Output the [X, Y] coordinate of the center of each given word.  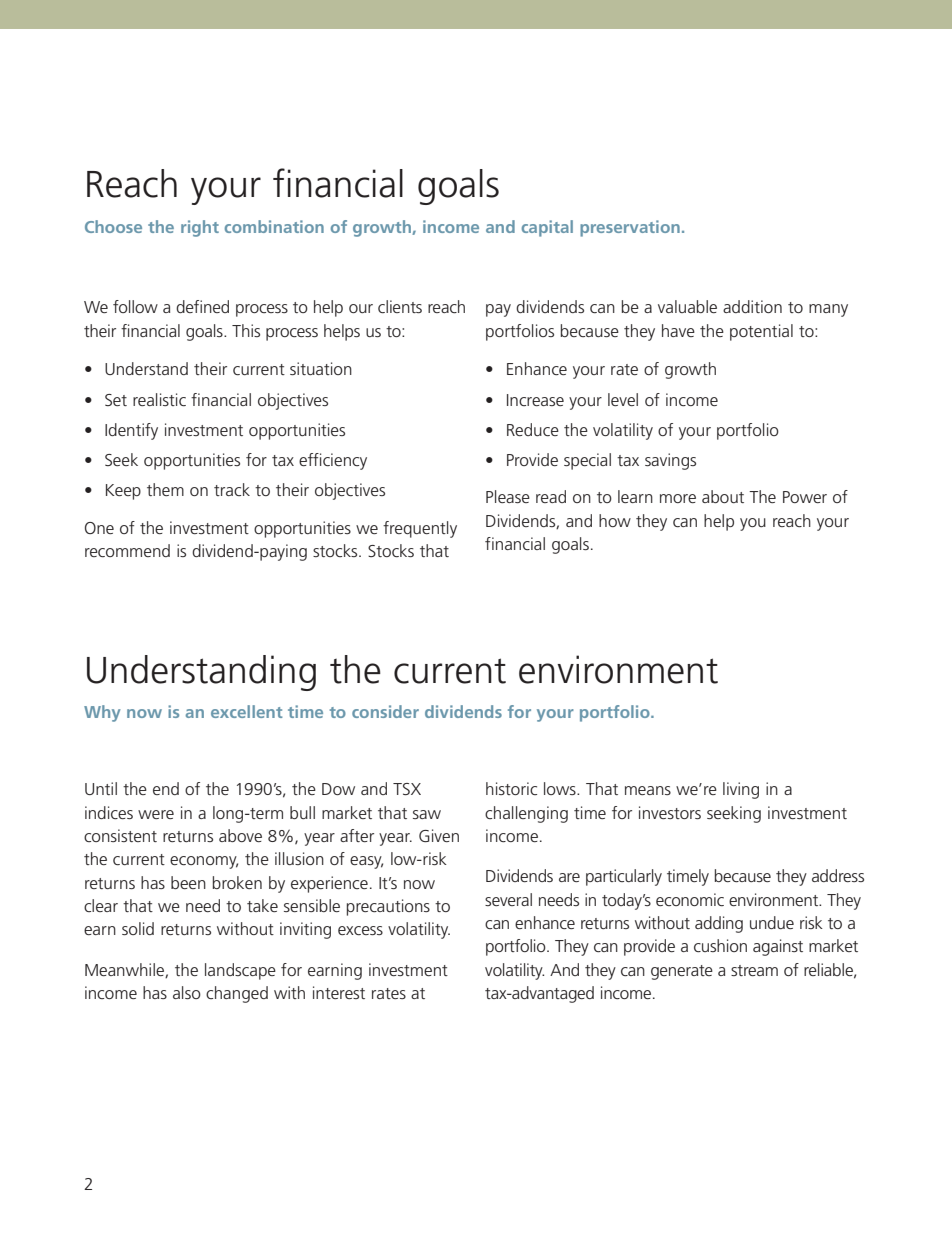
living [741, 790]
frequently [420, 529]
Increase [535, 400]
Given [439, 835]
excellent [247, 711]
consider [385, 711]
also [187, 992]
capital [547, 228]
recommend [127, 550]
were [156, 814]
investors [670, 812]
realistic [159, 399]
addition [752, 306]
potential [761, 332]
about [723, 496]
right [200, 228]
